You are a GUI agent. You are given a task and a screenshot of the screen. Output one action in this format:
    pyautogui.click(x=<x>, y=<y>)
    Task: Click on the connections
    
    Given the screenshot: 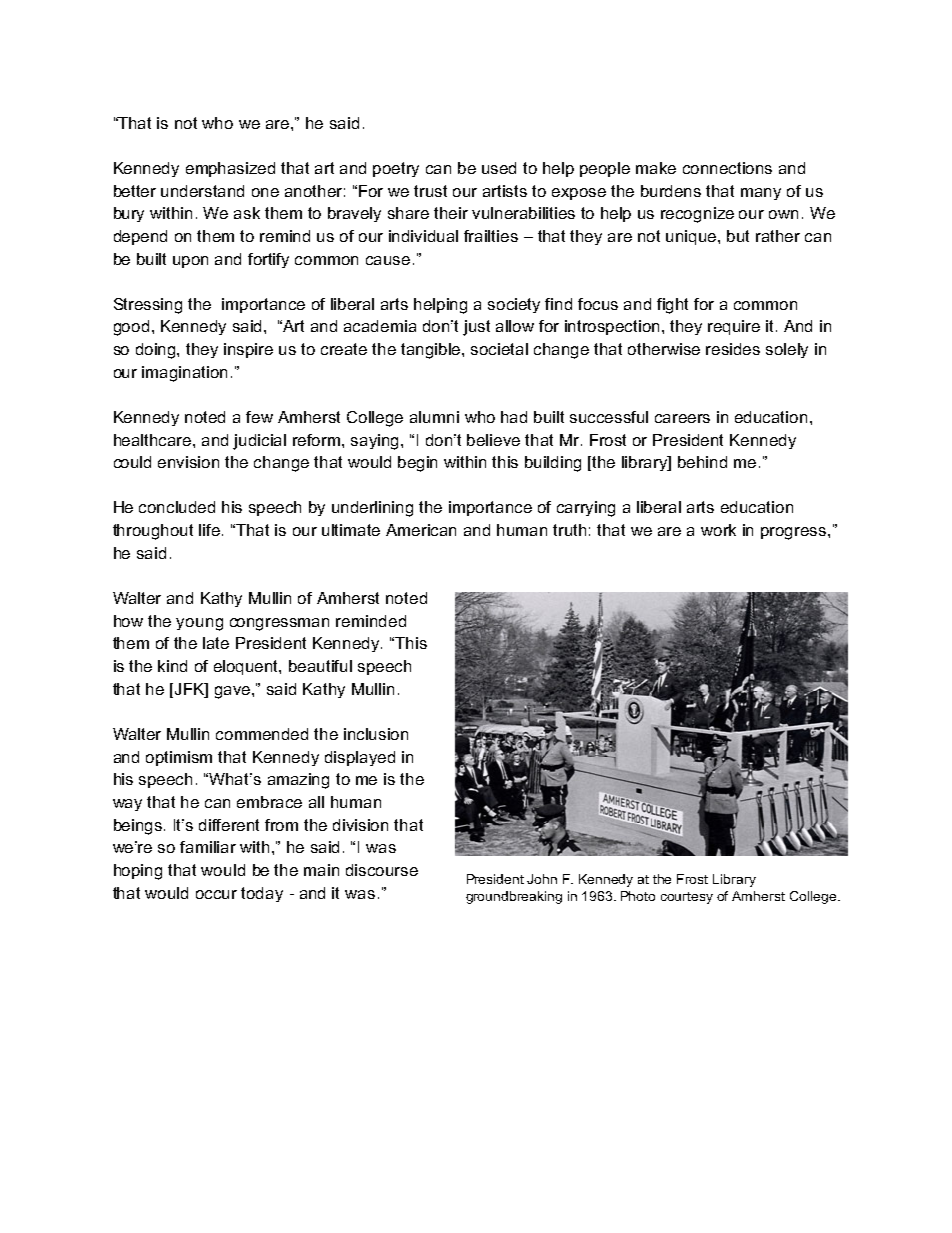 What is the action you would take?
    pyautogui.click(x=727, y=168)
